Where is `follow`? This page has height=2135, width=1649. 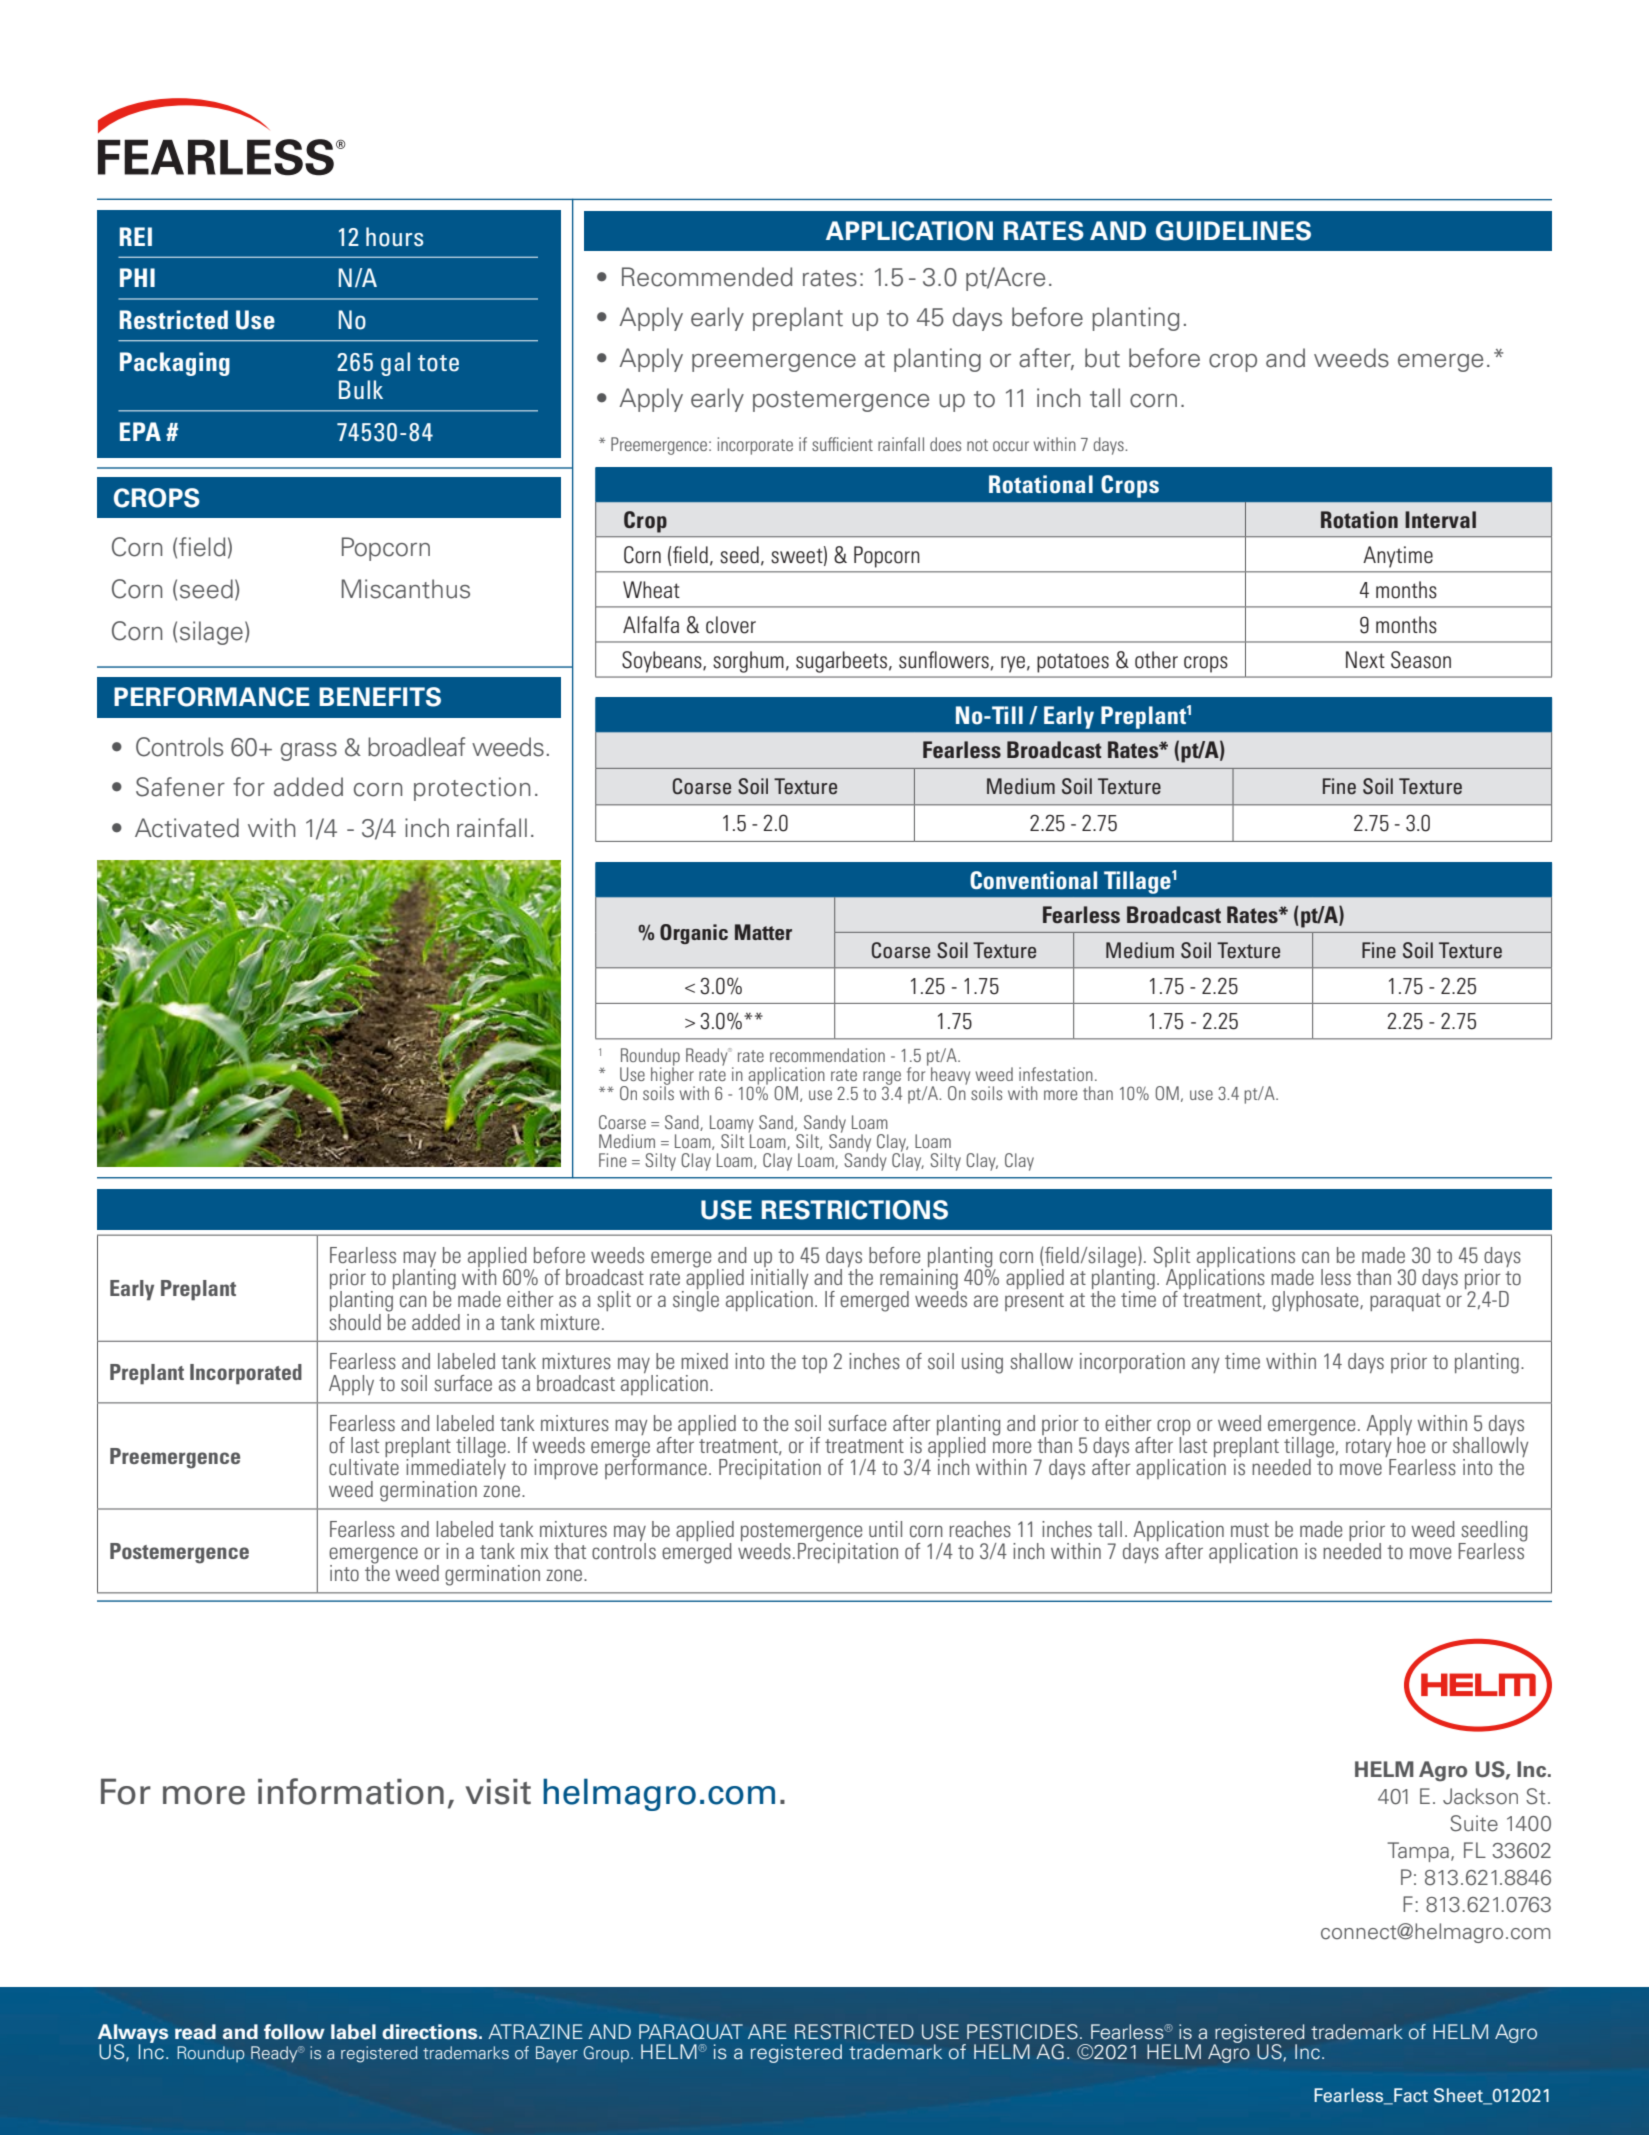
follow is located at coordinates (294, 2032).
